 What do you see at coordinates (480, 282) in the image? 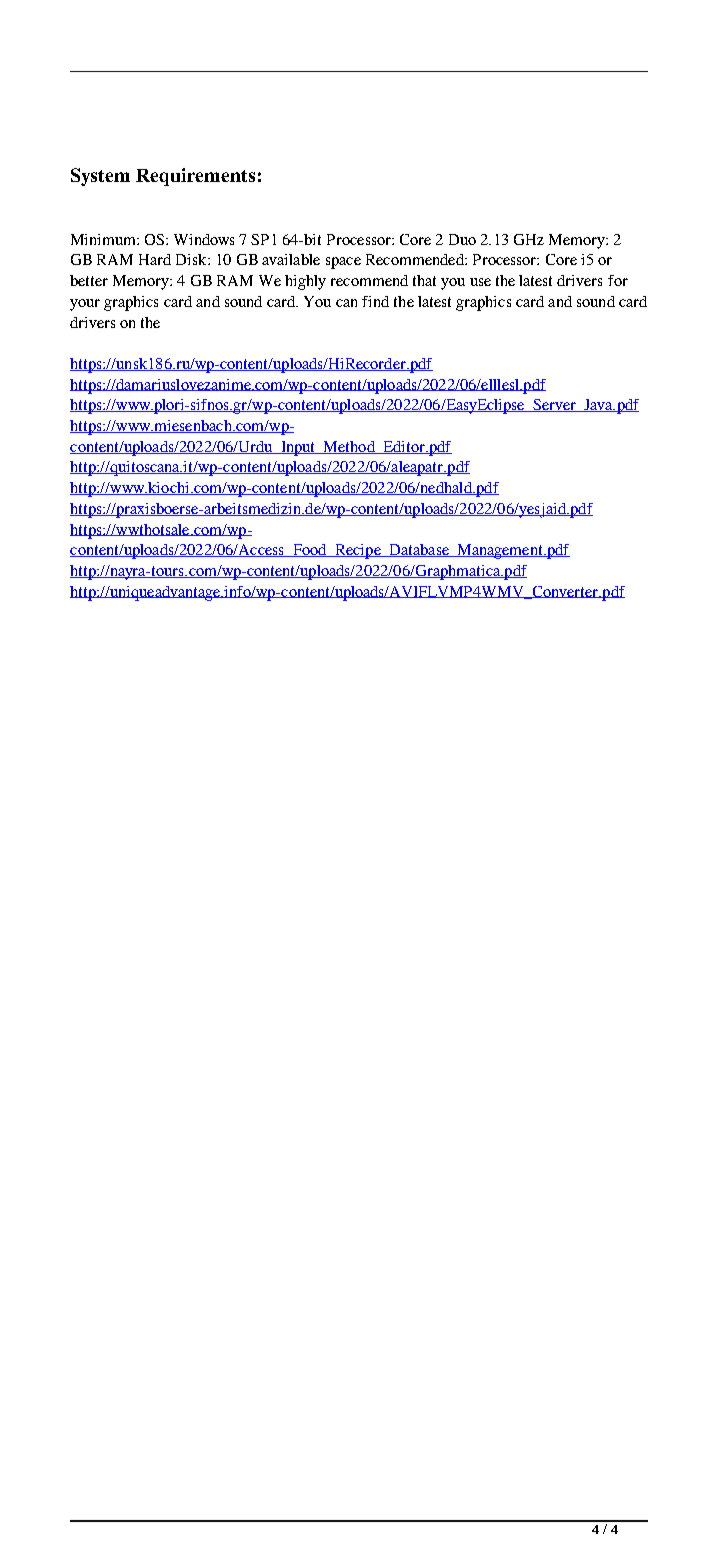
I see `use` at bounding box center [480, 282].
